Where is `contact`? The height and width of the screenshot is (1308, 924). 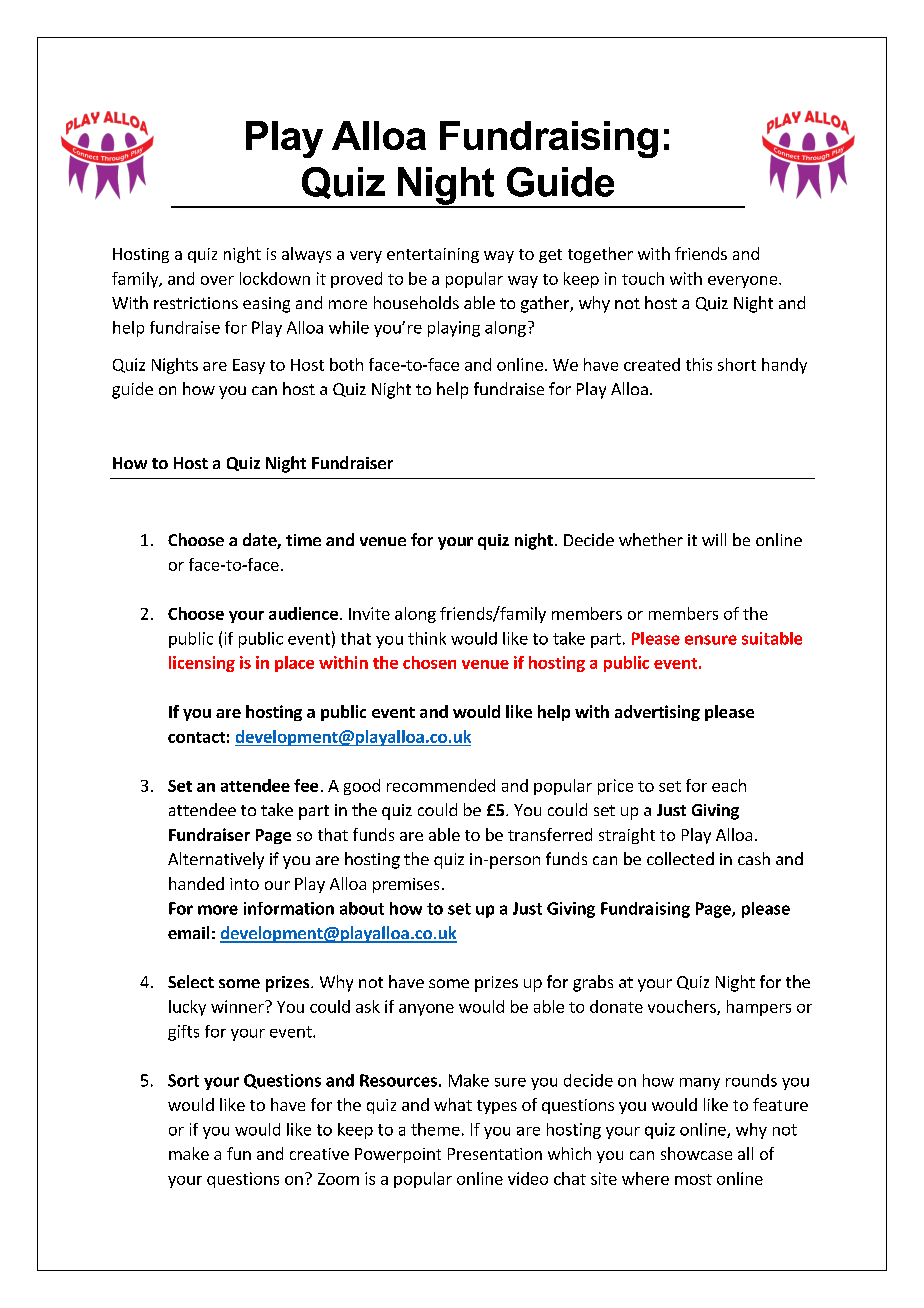 contact is located at coordinates (196, 737).
